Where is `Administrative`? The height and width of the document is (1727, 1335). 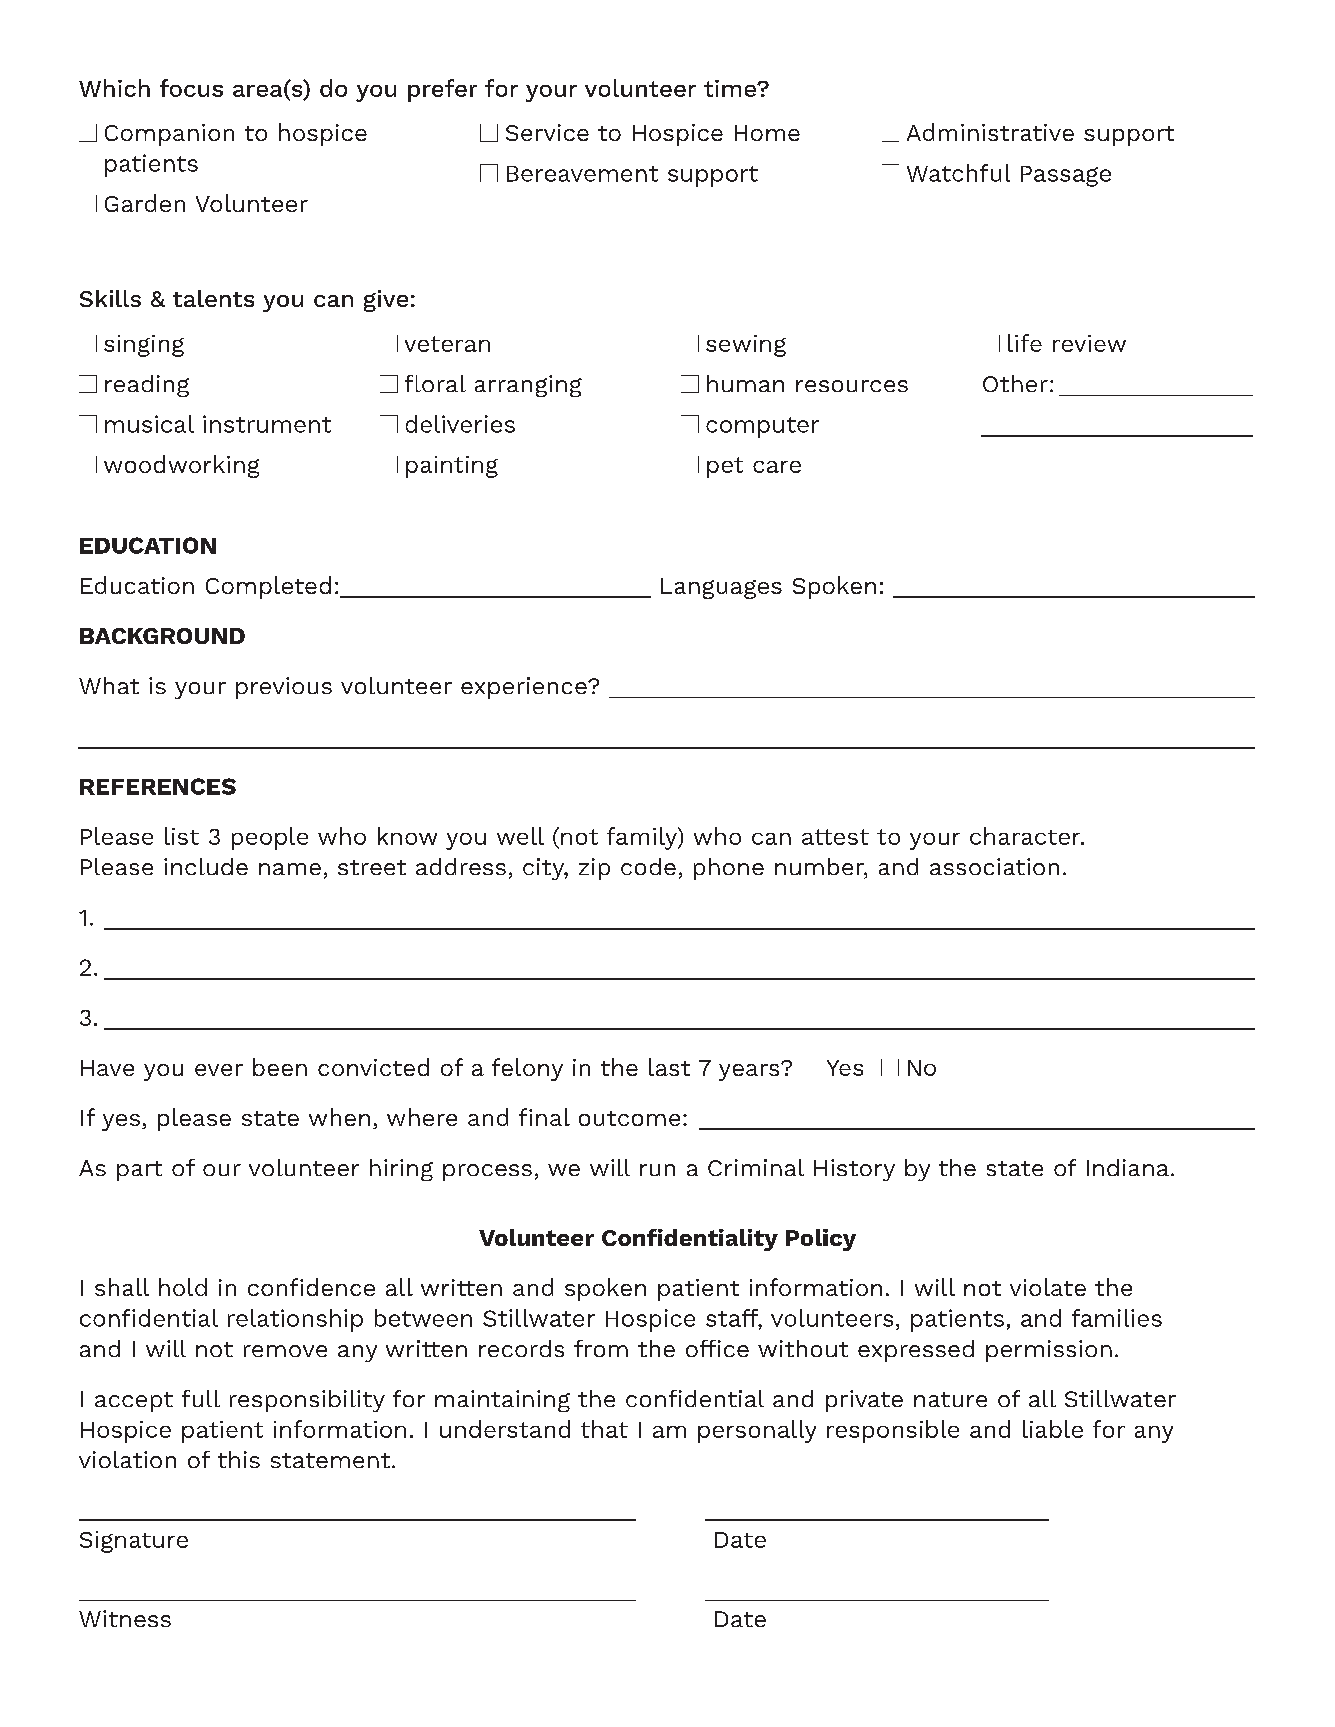
Administrative is located at coordinates (990, 132).
